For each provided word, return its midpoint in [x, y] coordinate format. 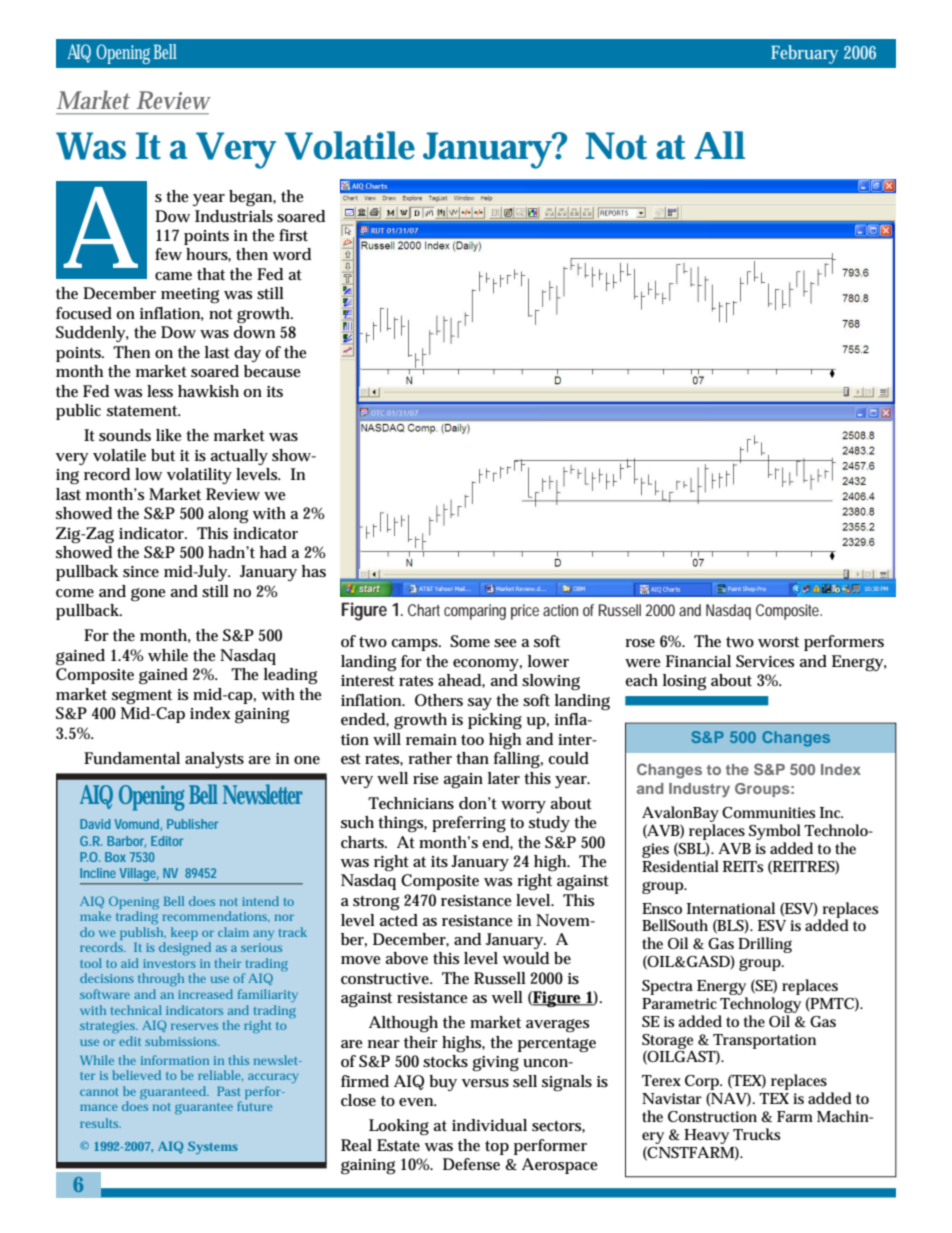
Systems [213, 1147]
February [804, 54]
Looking [399, 1127]
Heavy [706, 1136]
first [293, 235]
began [252, 198]
